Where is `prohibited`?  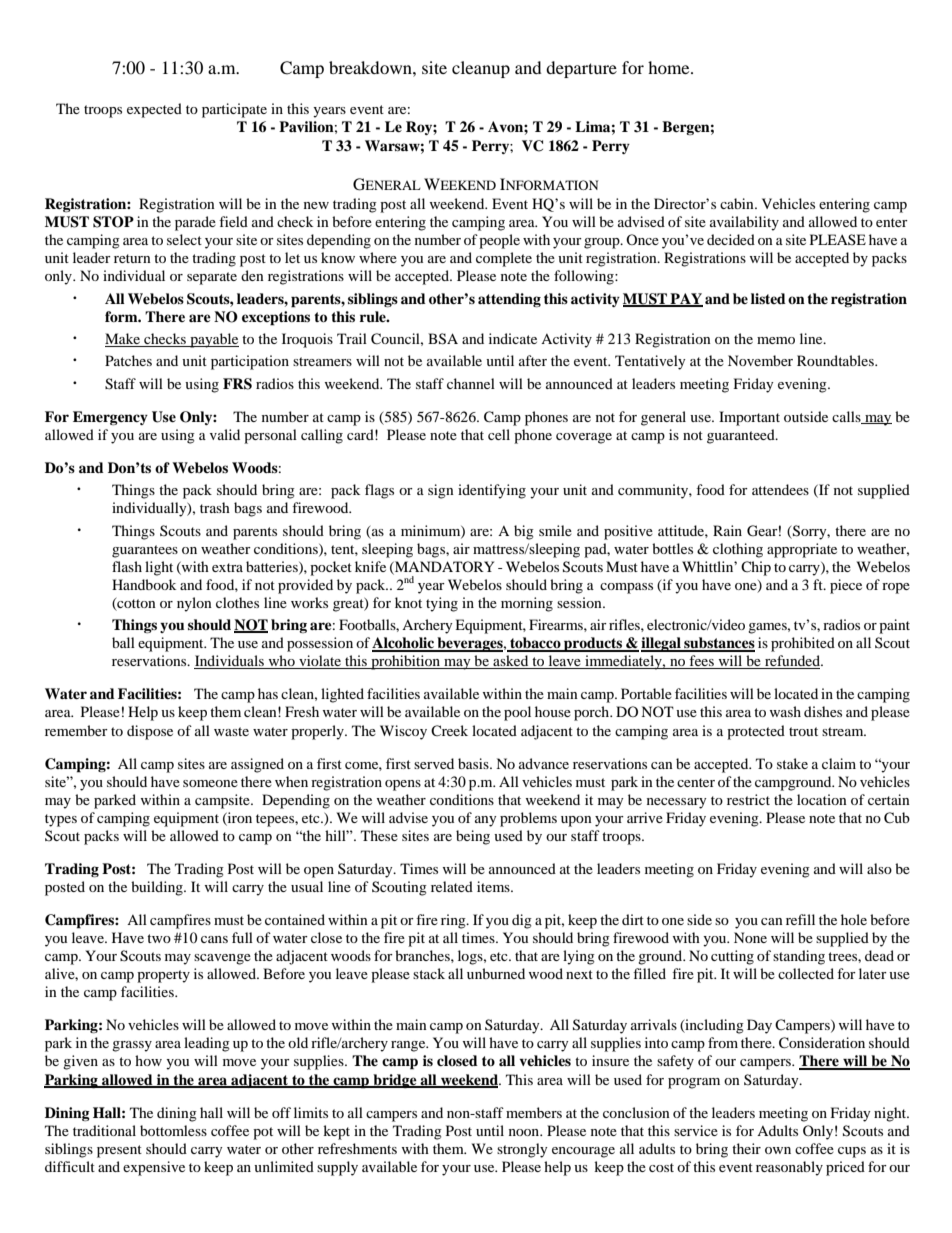
prohibited is located at coordinates (803, 644).
